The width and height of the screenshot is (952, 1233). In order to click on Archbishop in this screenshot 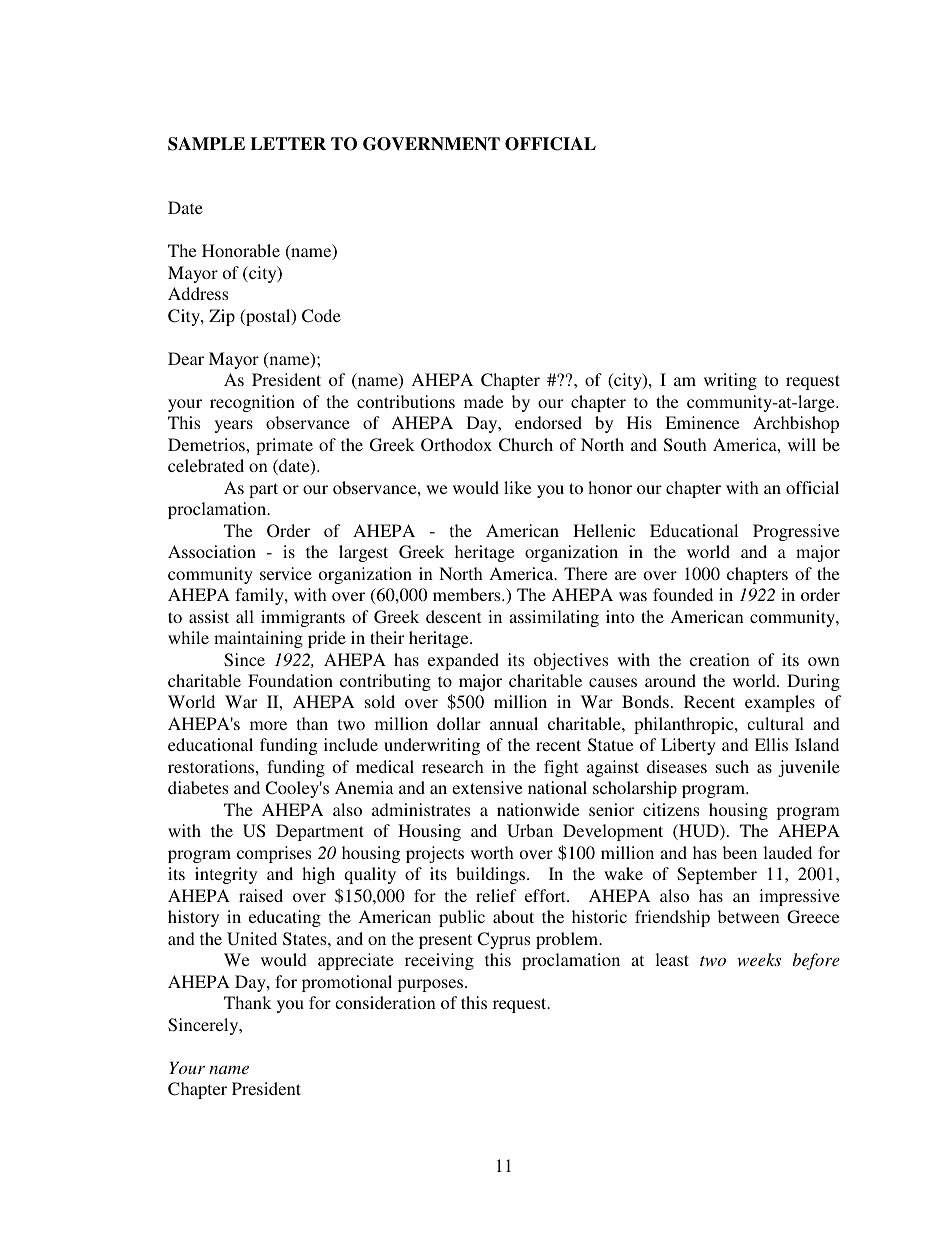, I will do `click(796, 424)`.
